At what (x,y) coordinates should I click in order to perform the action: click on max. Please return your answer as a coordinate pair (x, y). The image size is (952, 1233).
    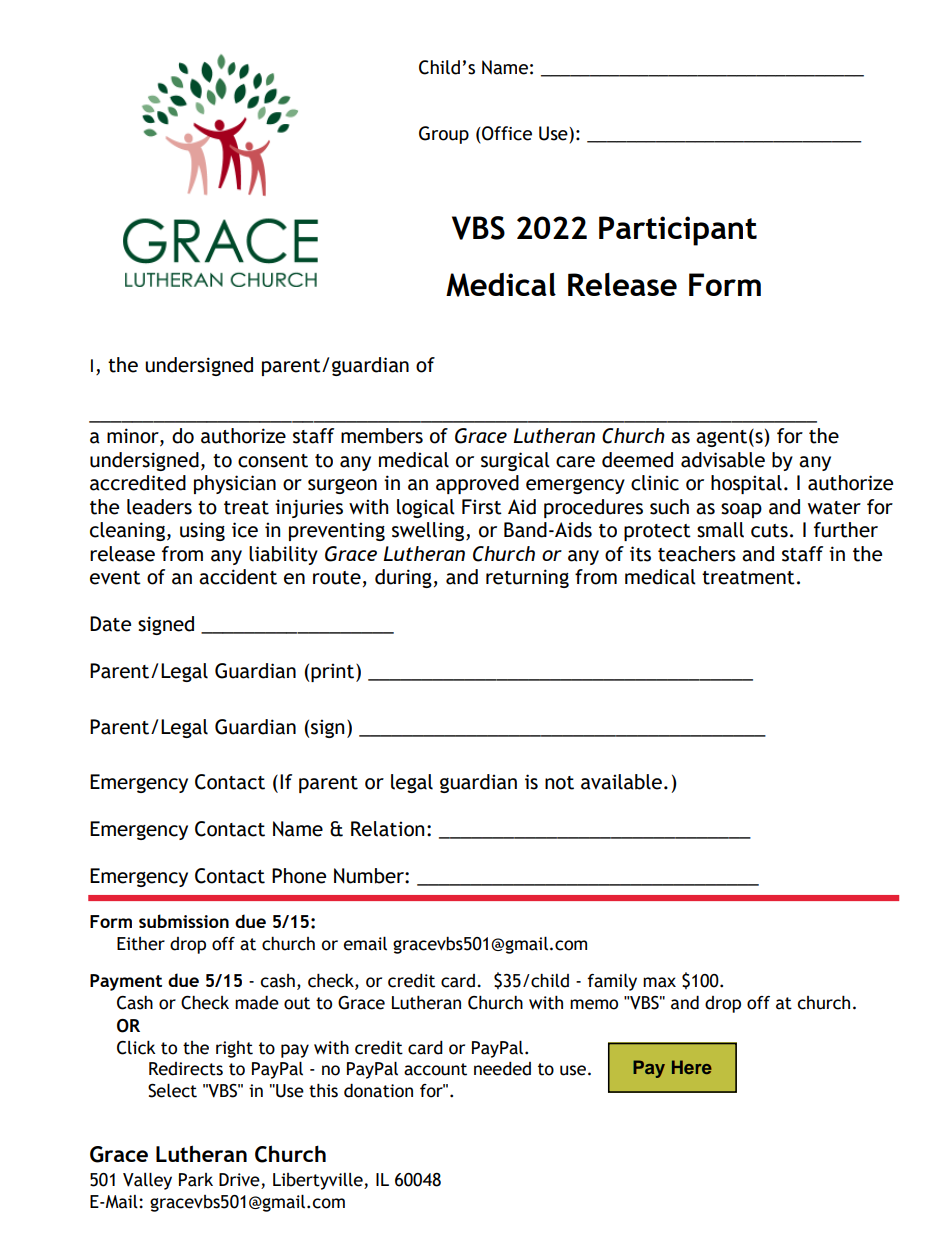
    Looking at the image, I should click on (659, 982).
